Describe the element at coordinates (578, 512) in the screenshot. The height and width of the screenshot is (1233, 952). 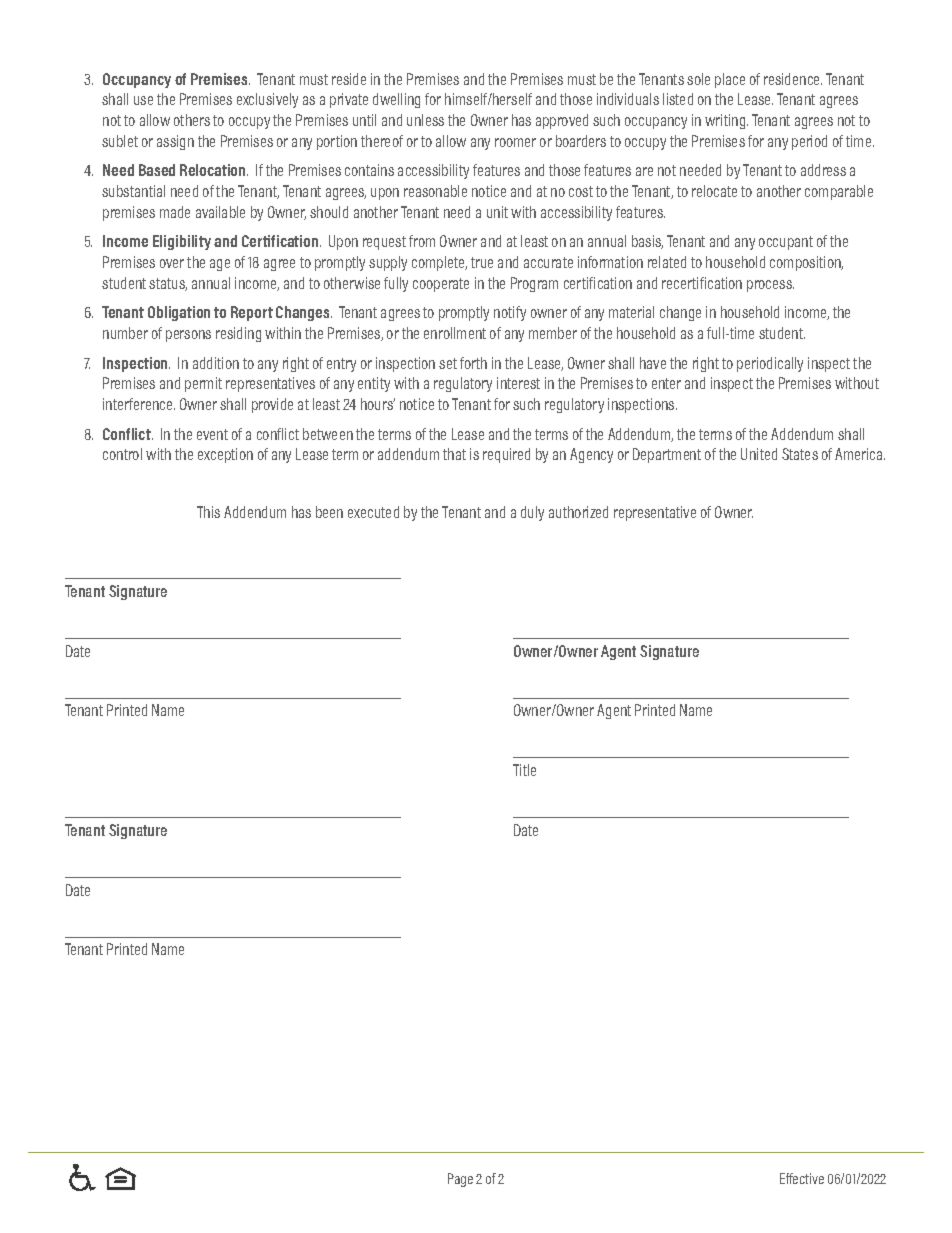
I see `authorized` at that location.
